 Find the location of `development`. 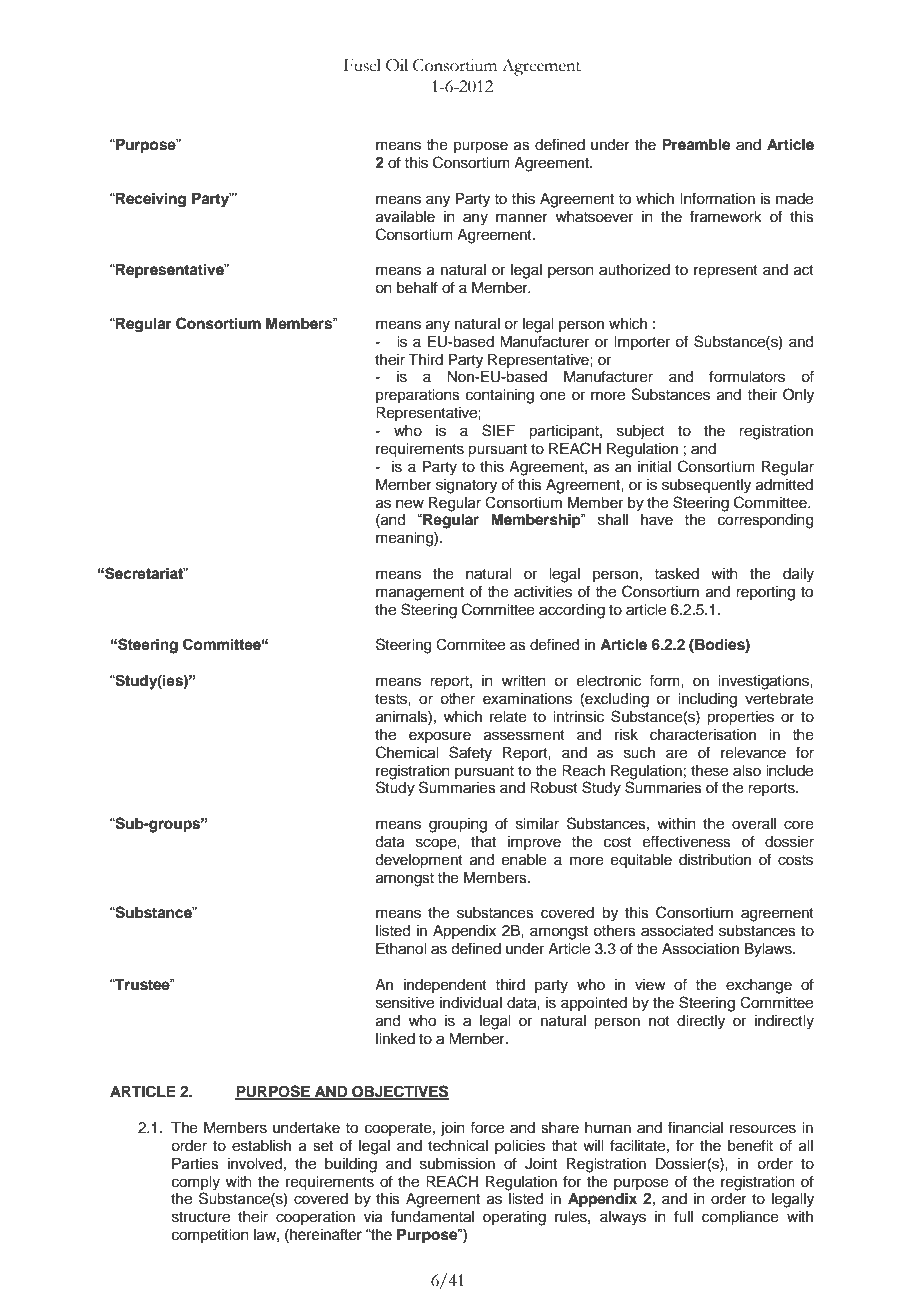

development is located at coordinates (419, 861).
